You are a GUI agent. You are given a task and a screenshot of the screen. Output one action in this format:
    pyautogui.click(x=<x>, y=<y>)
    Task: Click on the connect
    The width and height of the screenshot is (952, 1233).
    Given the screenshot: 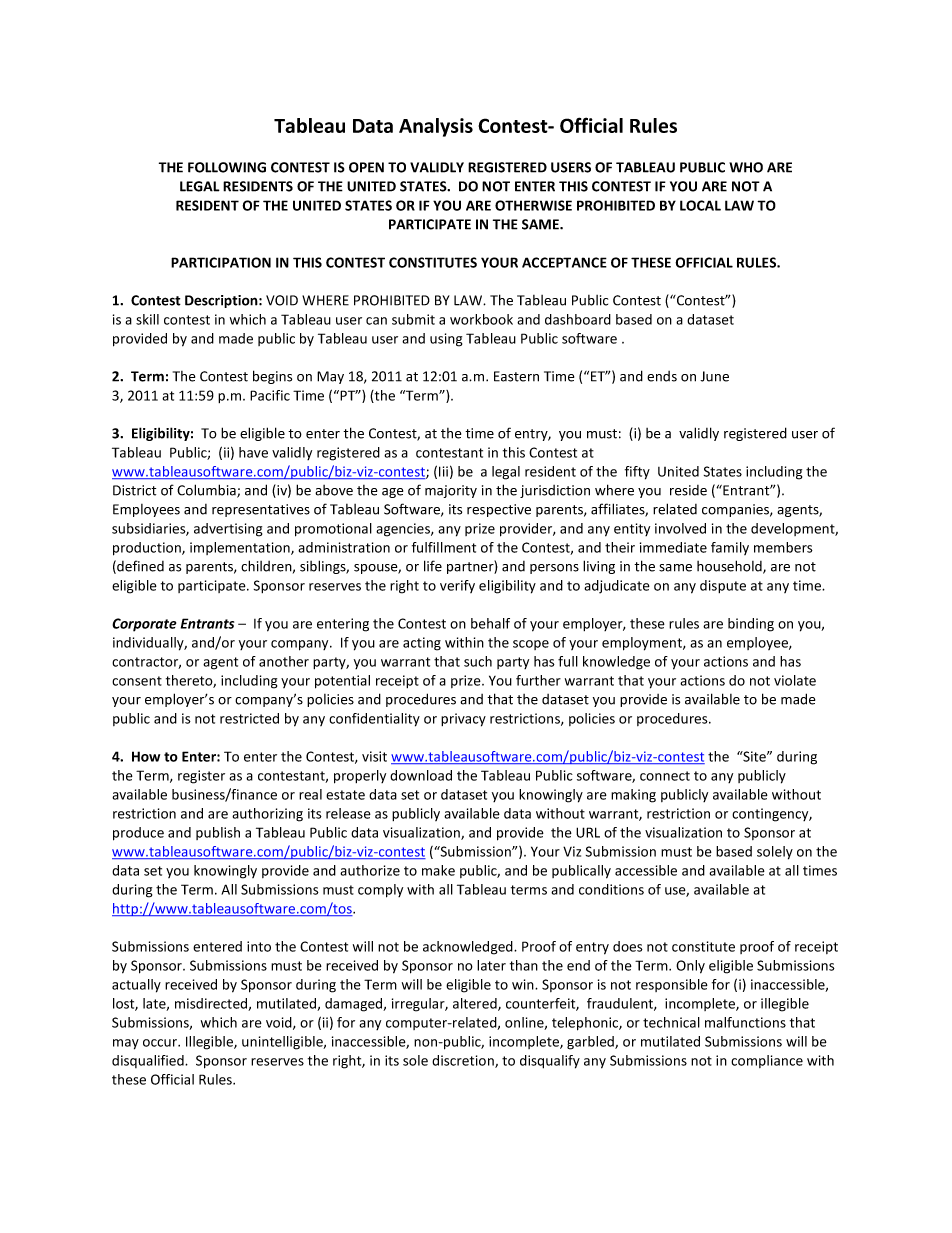 What is the action you would take?
    pyautogui.click(x=665, y=776)
